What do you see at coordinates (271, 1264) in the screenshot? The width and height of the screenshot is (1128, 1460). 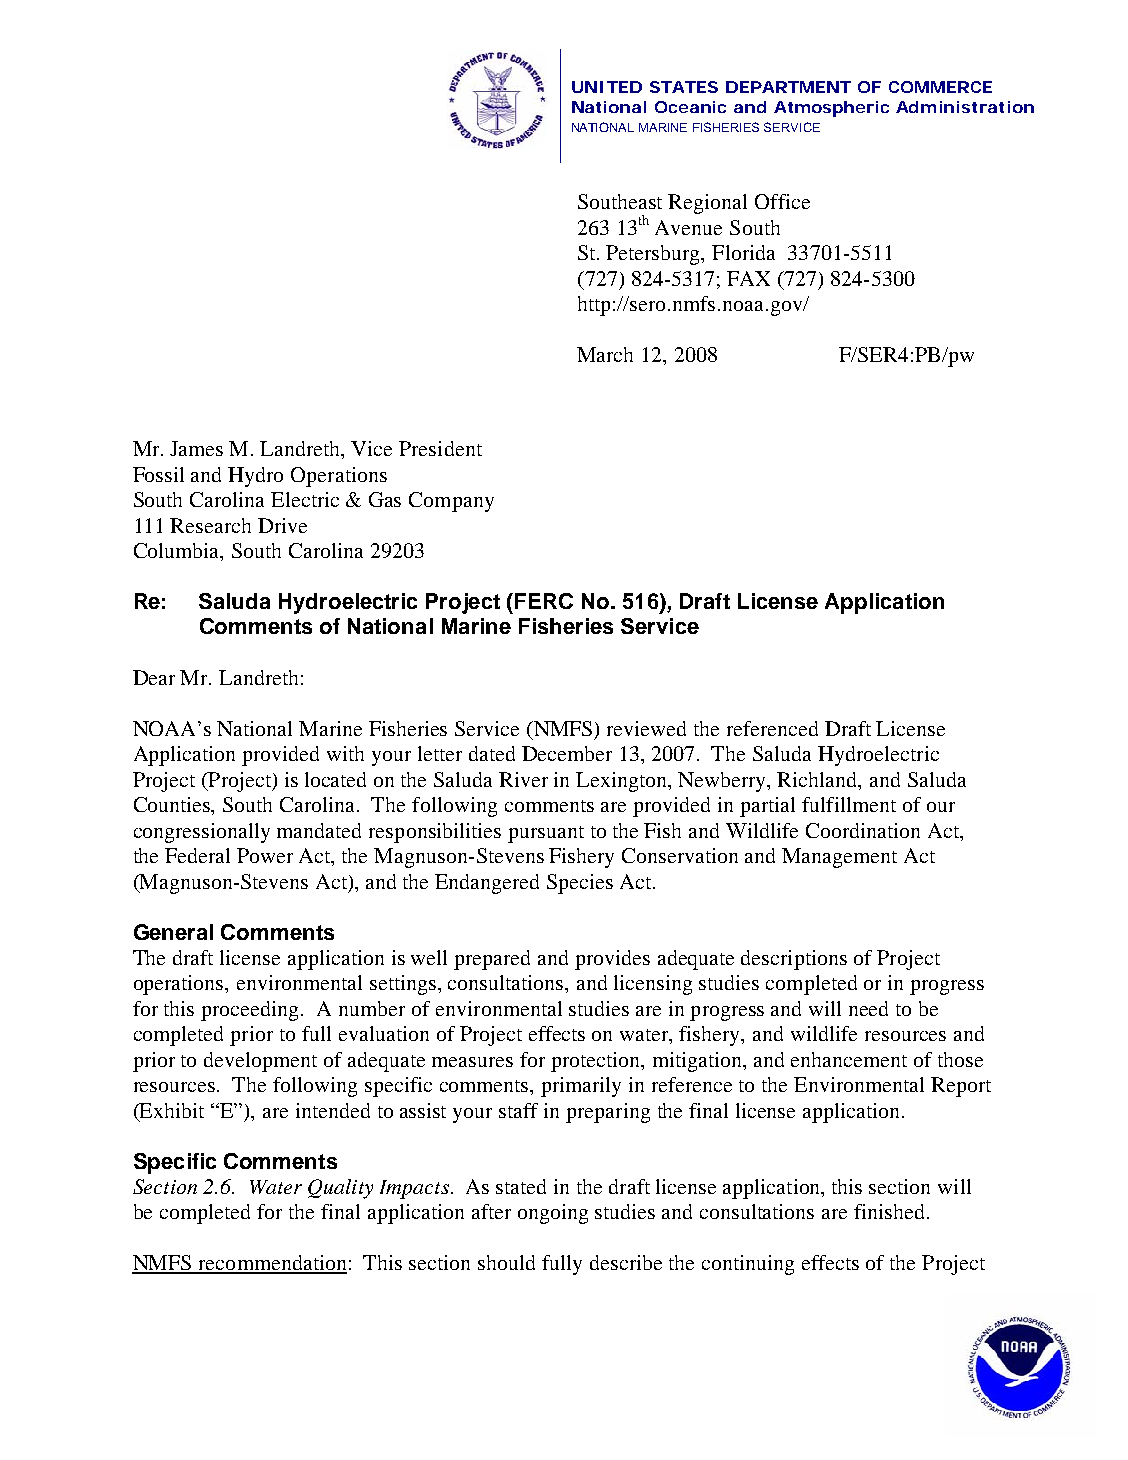 I see `recommendation` at bounding box center [271, 1264].
